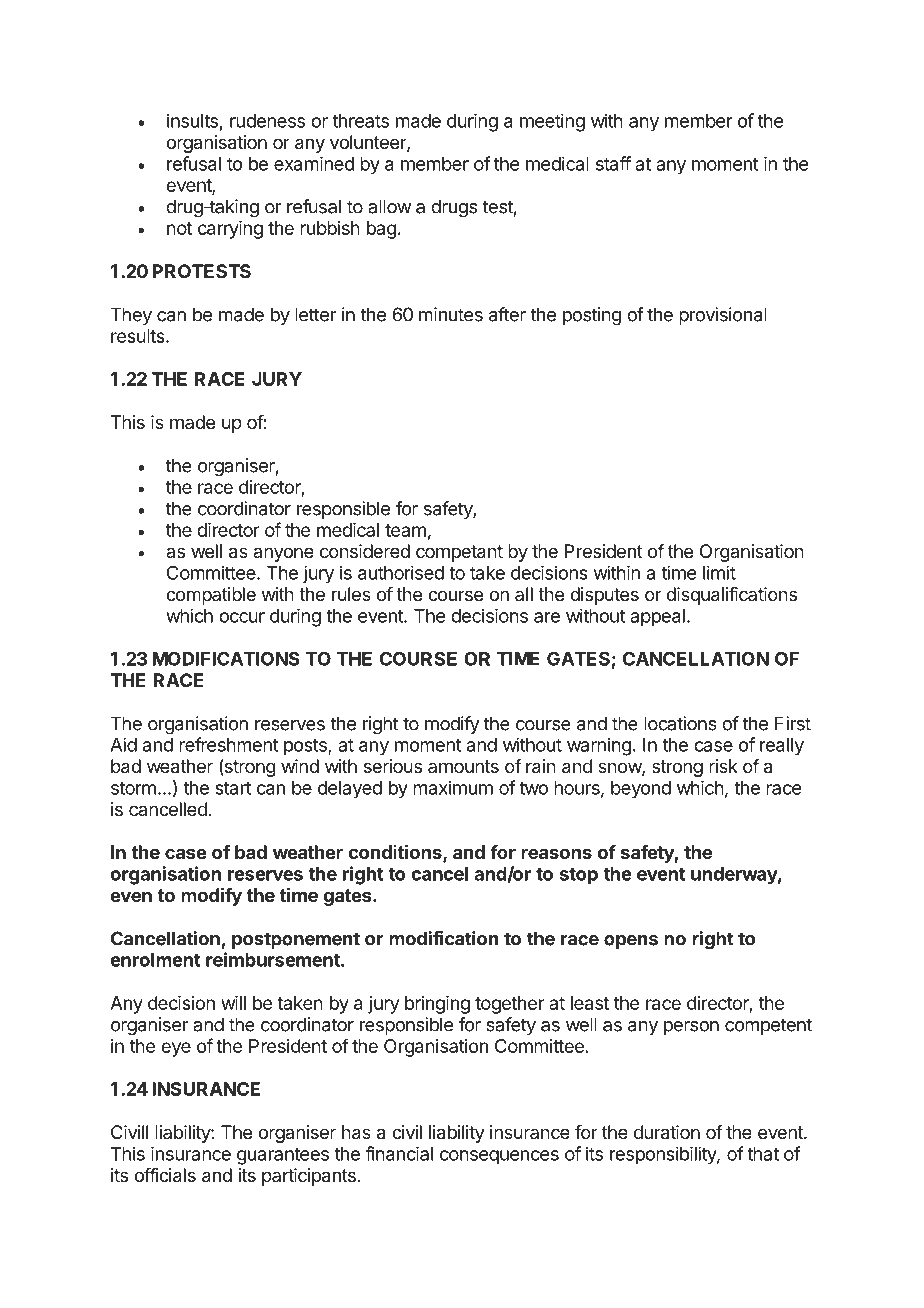 The height and width of the screenshot is (1308, 924). I want to click on insults, so click(192, 120).
